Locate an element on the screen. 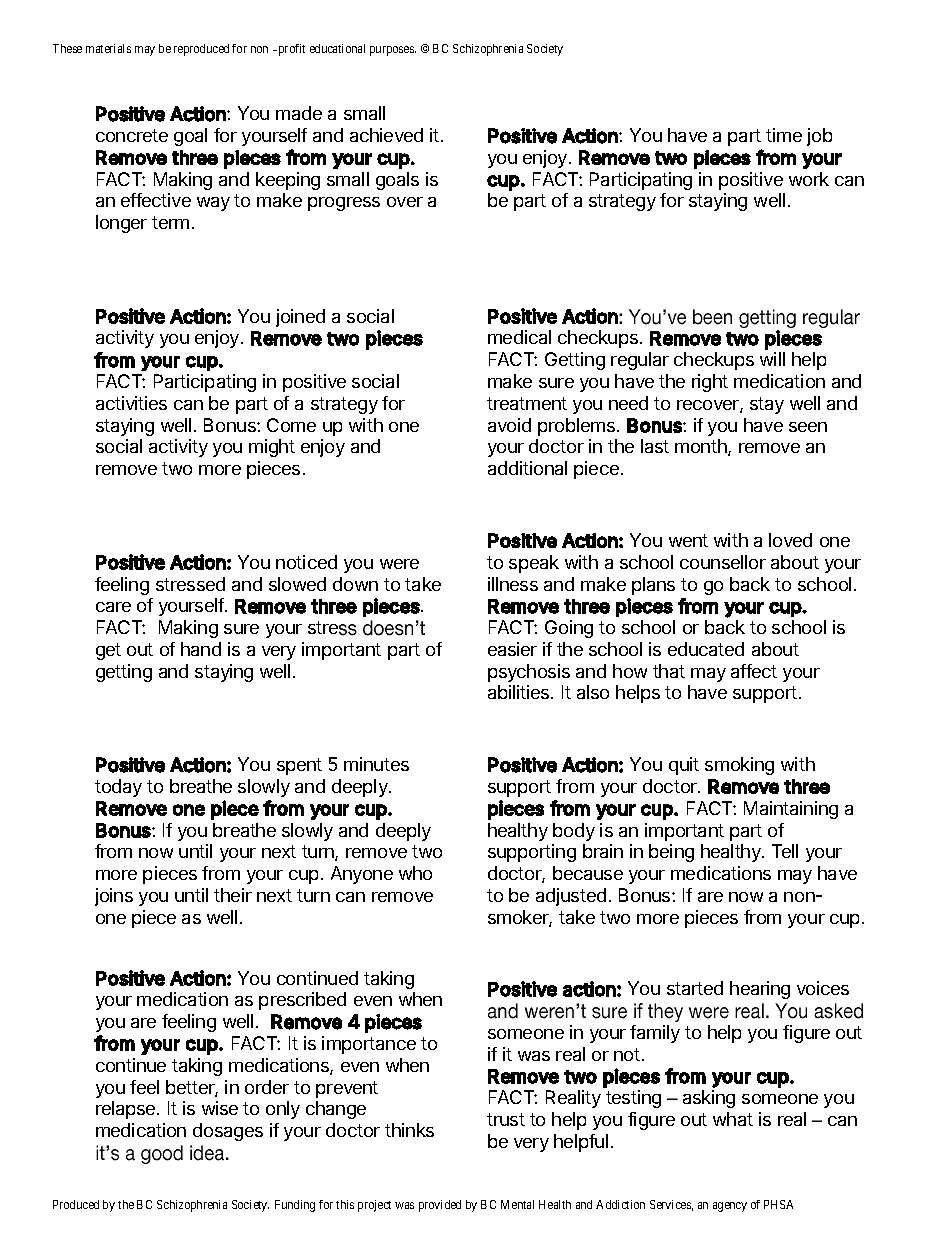  term is located at coordinates (170, 222).
